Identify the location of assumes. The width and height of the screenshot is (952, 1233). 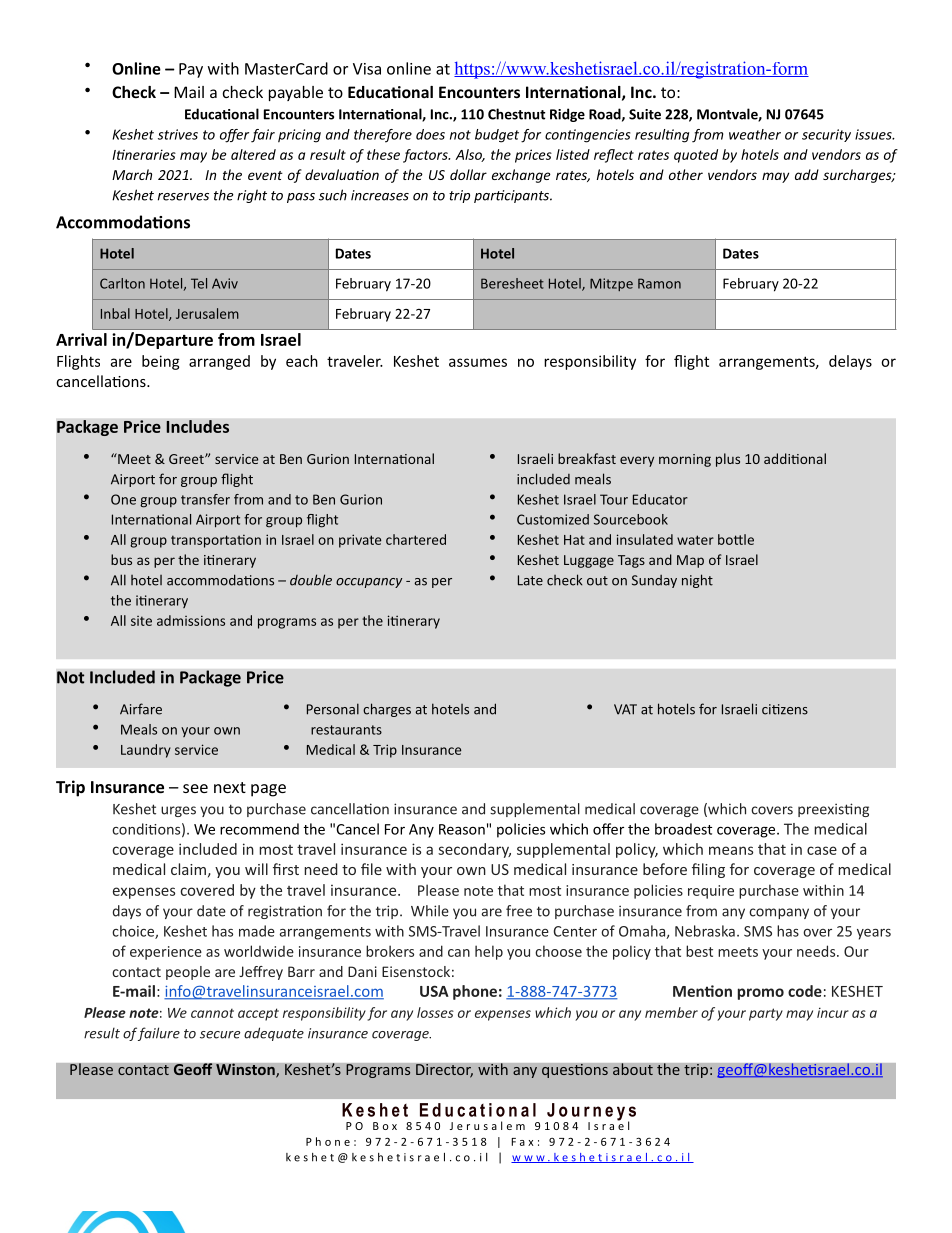
(478, 362).
